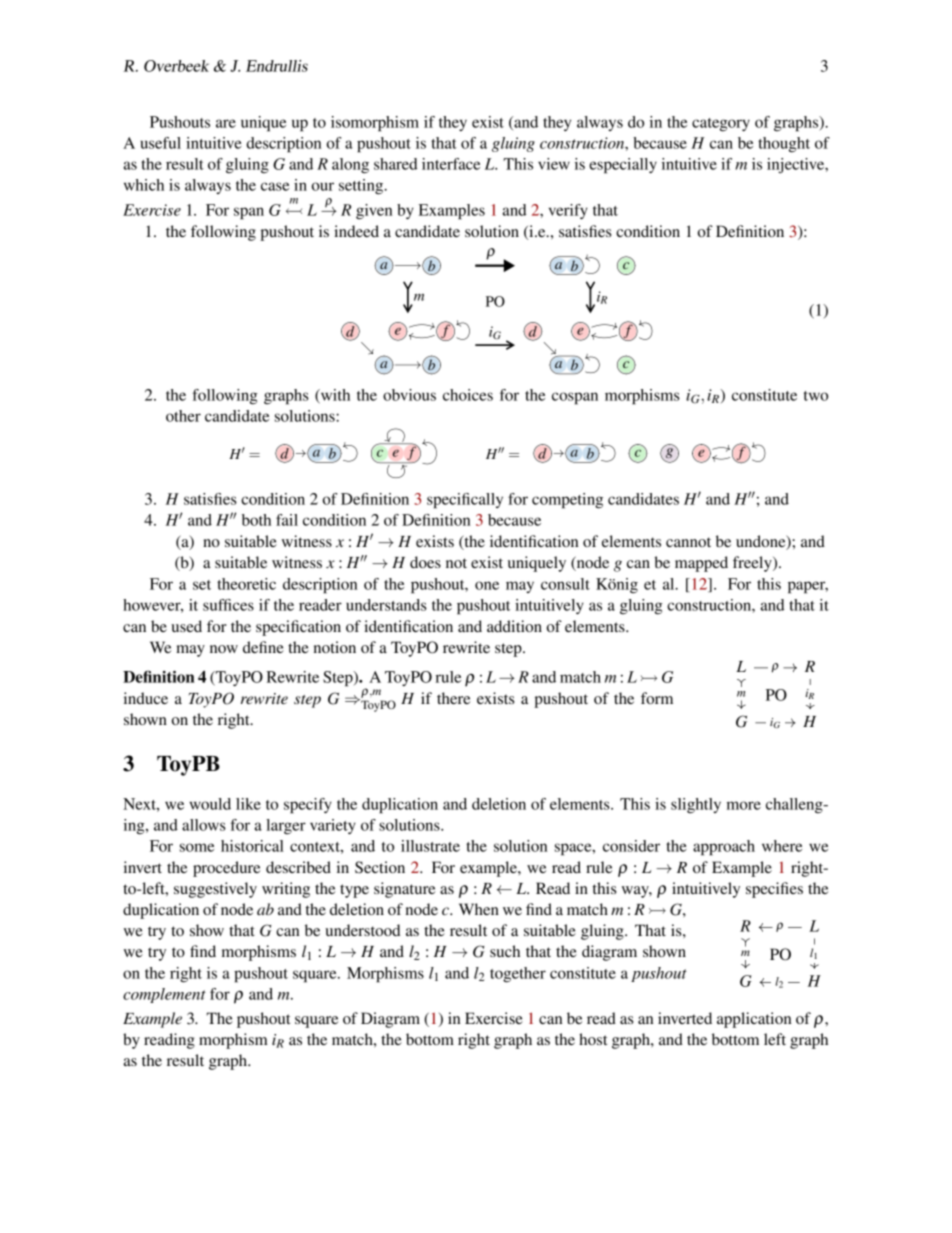 The width and height of the document is (952, 1233). Describe the element at coordinates (161, 143) in the document. I see `useful` at that location.
